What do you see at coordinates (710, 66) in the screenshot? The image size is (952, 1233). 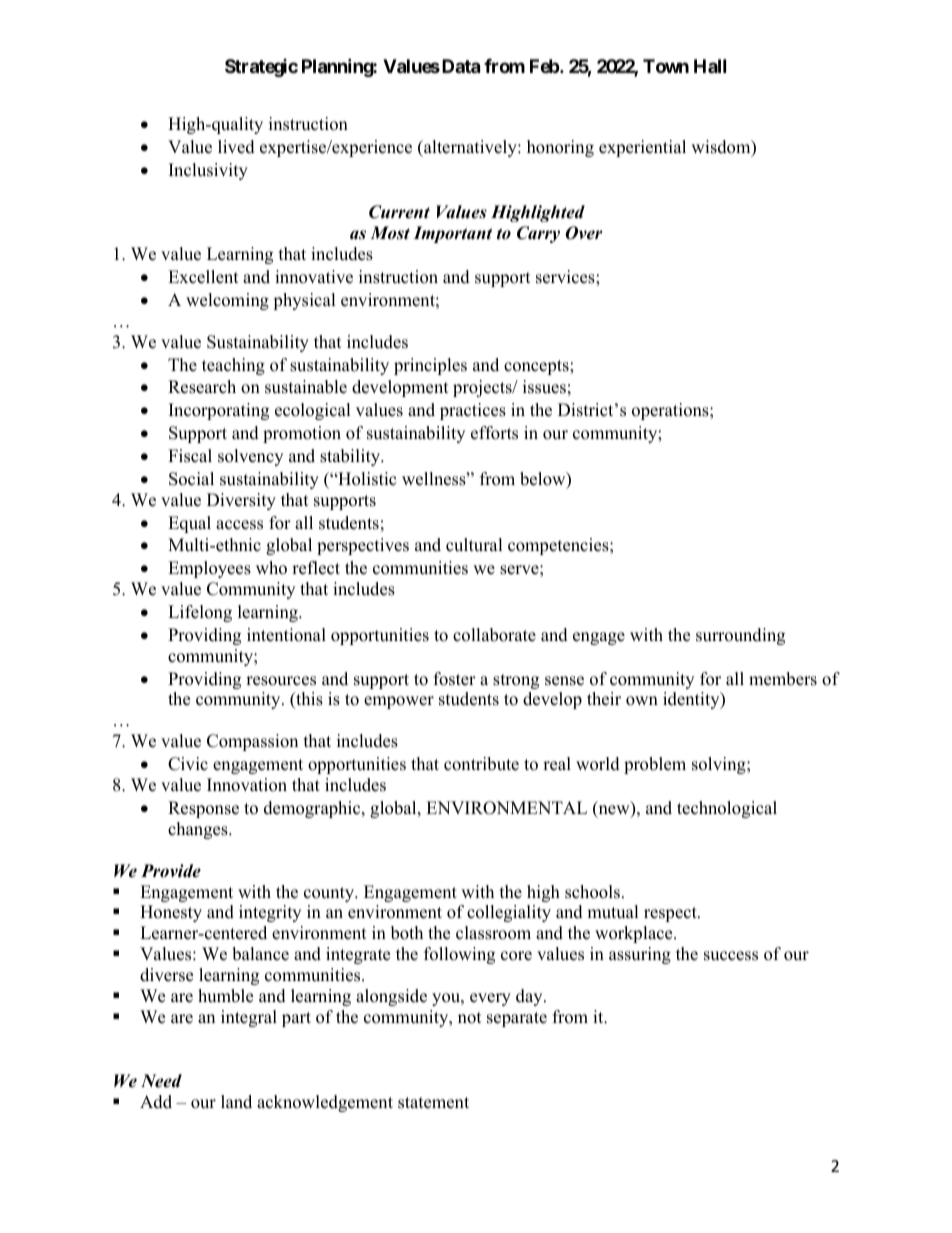 I see `Hall` at bounding box center [710, 66].
